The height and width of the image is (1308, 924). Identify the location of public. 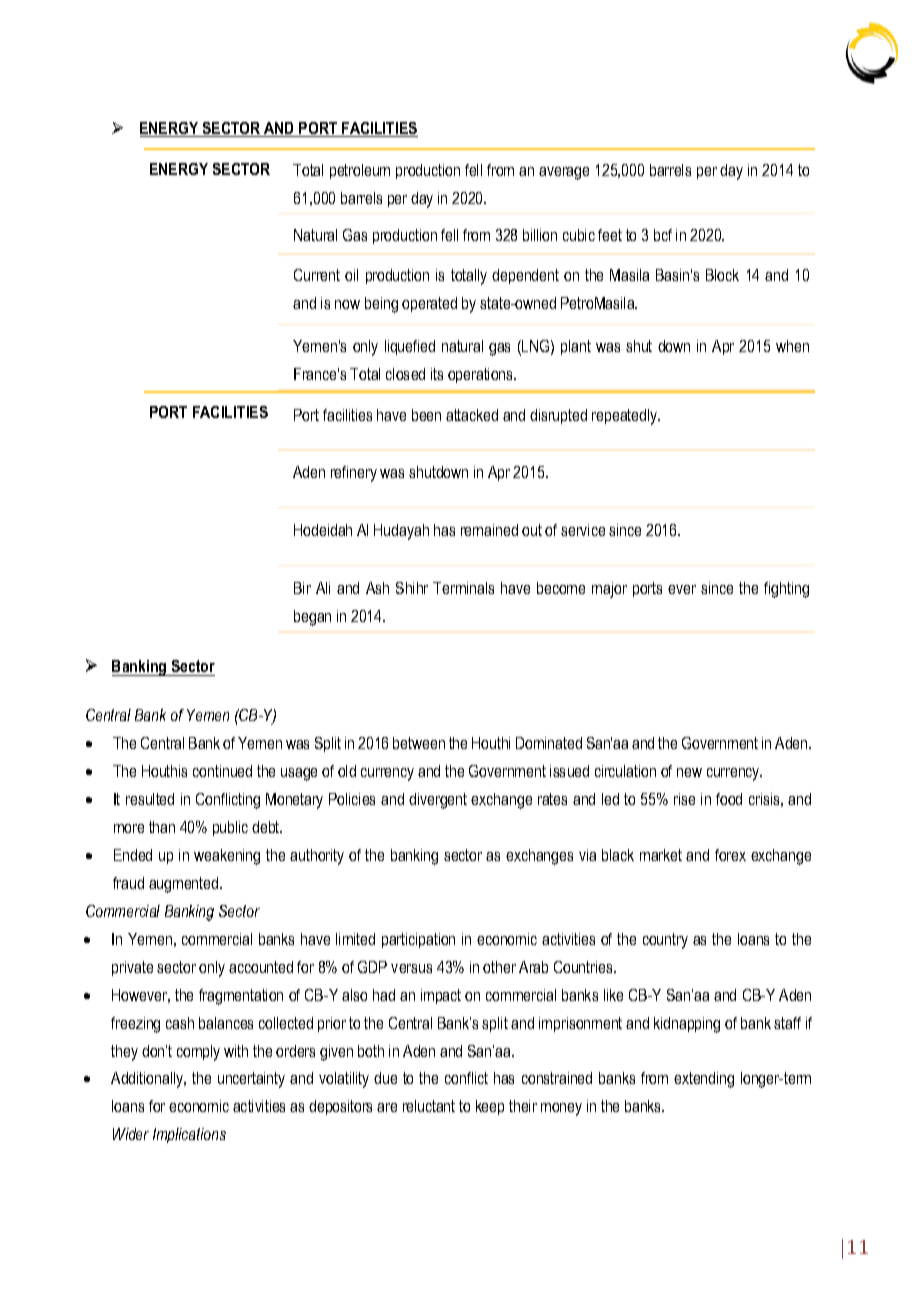
(230, 828).
